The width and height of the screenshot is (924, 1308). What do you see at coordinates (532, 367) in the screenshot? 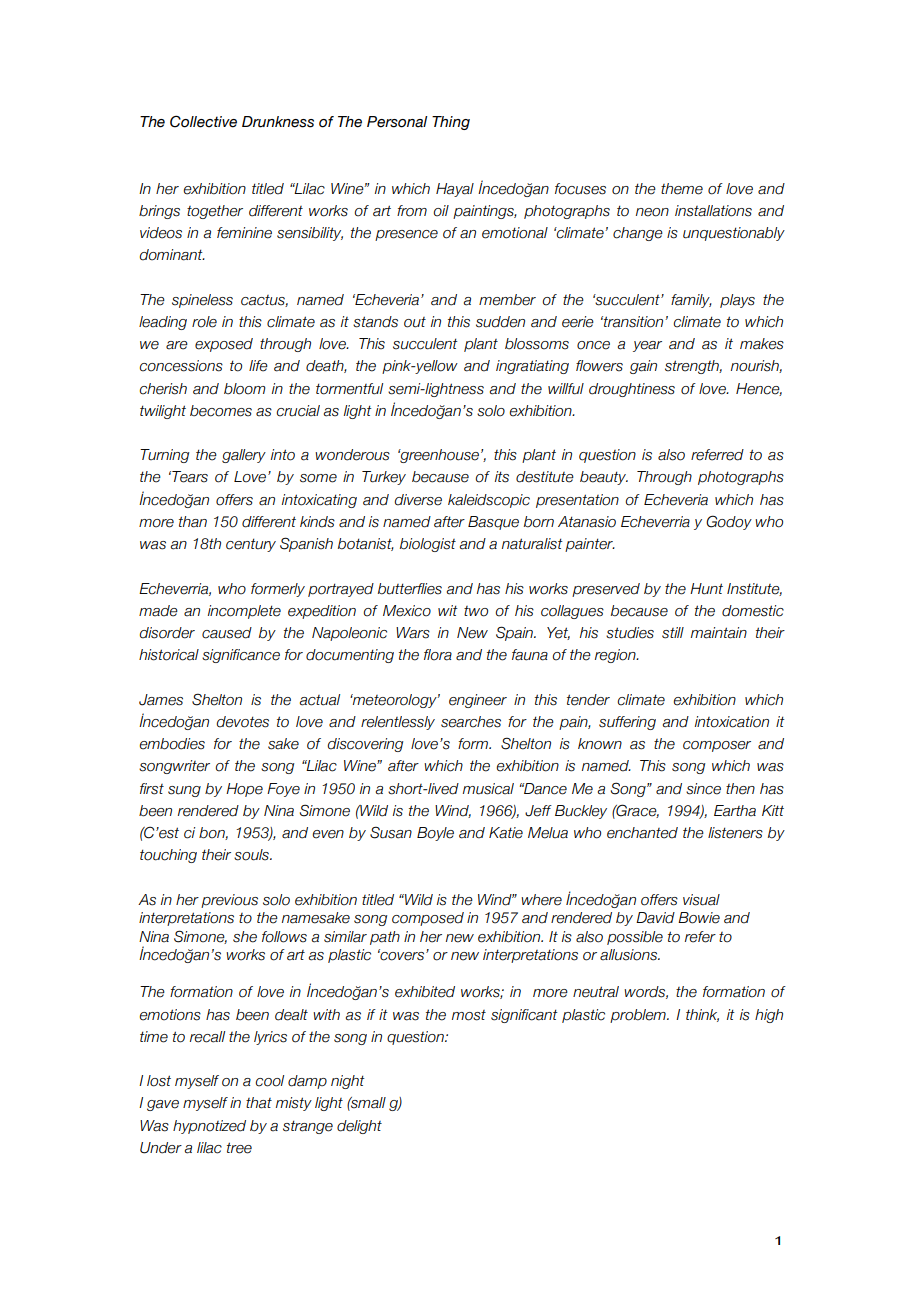
I see `ingratiating` at bounding box center [532, 367].
